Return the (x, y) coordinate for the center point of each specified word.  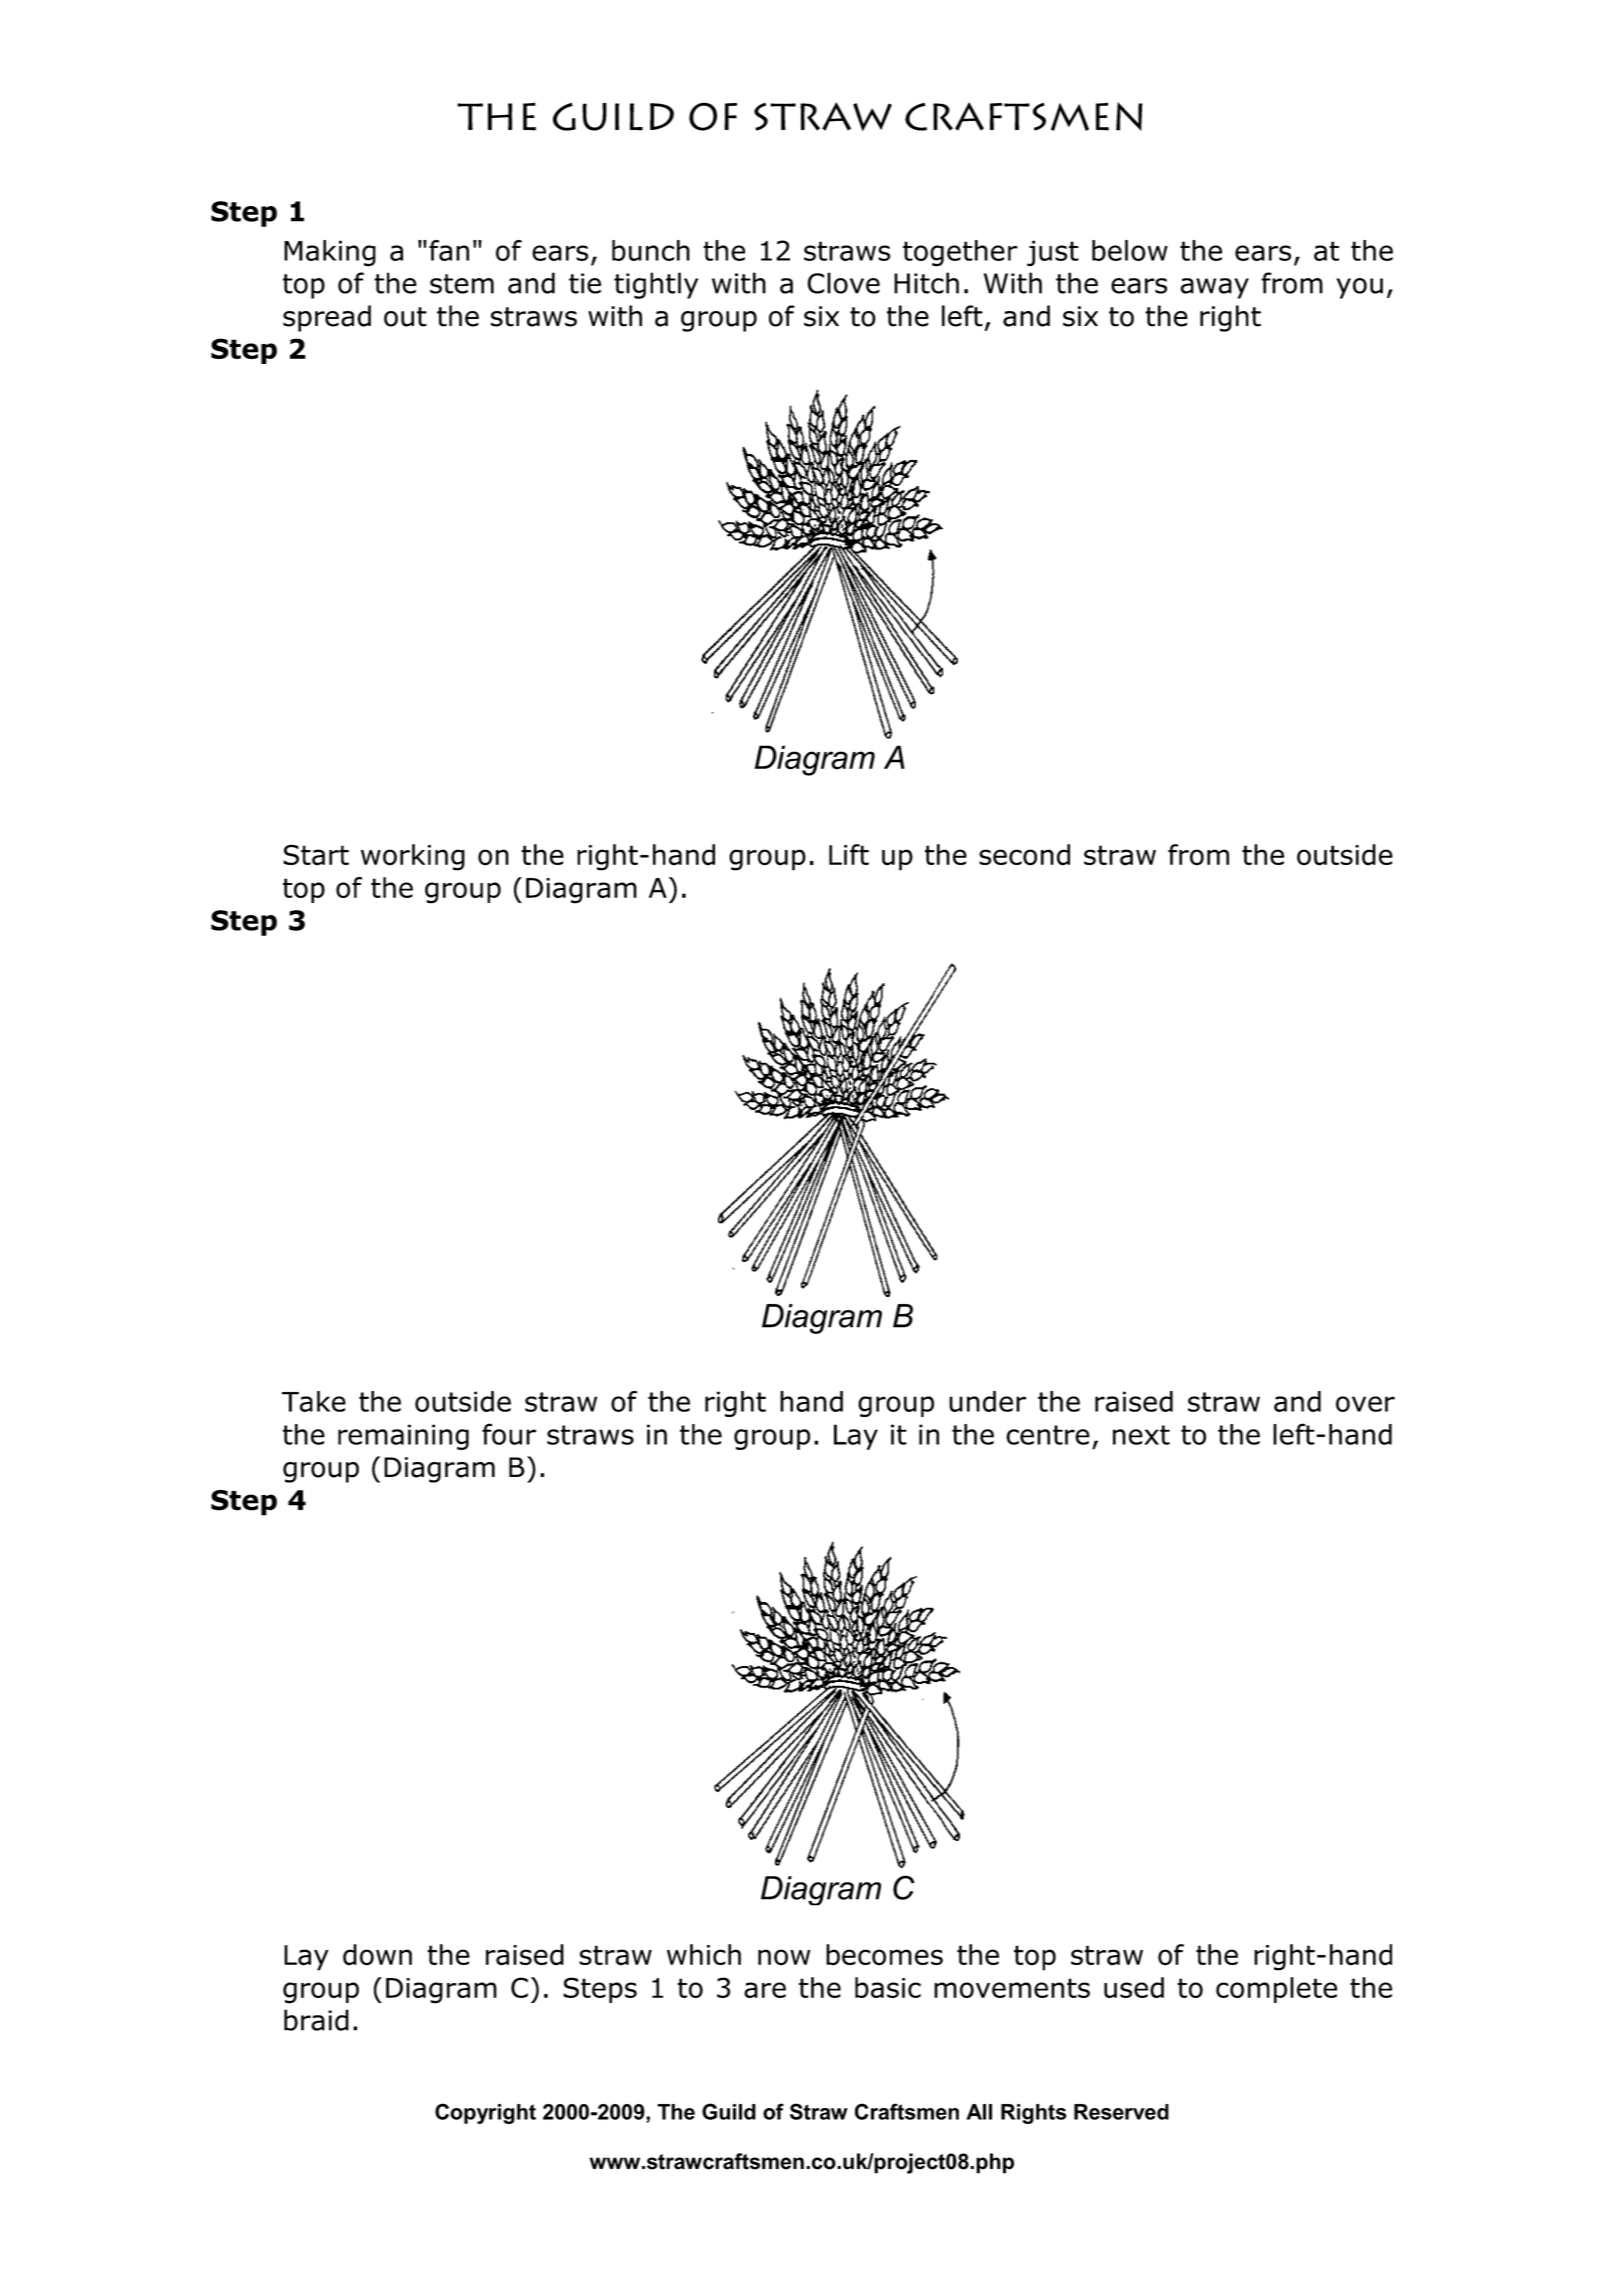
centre (1048, 1435)
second (1024, 855)
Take (314, 1401)
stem (462, 284)
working (413, 857)
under (987, 1401)
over (1365, 1404)
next (1141, 1435)
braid (316, 2020)
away (1215, 288)
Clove (843, 283)
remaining (403, 1437)
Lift (849, 854)
